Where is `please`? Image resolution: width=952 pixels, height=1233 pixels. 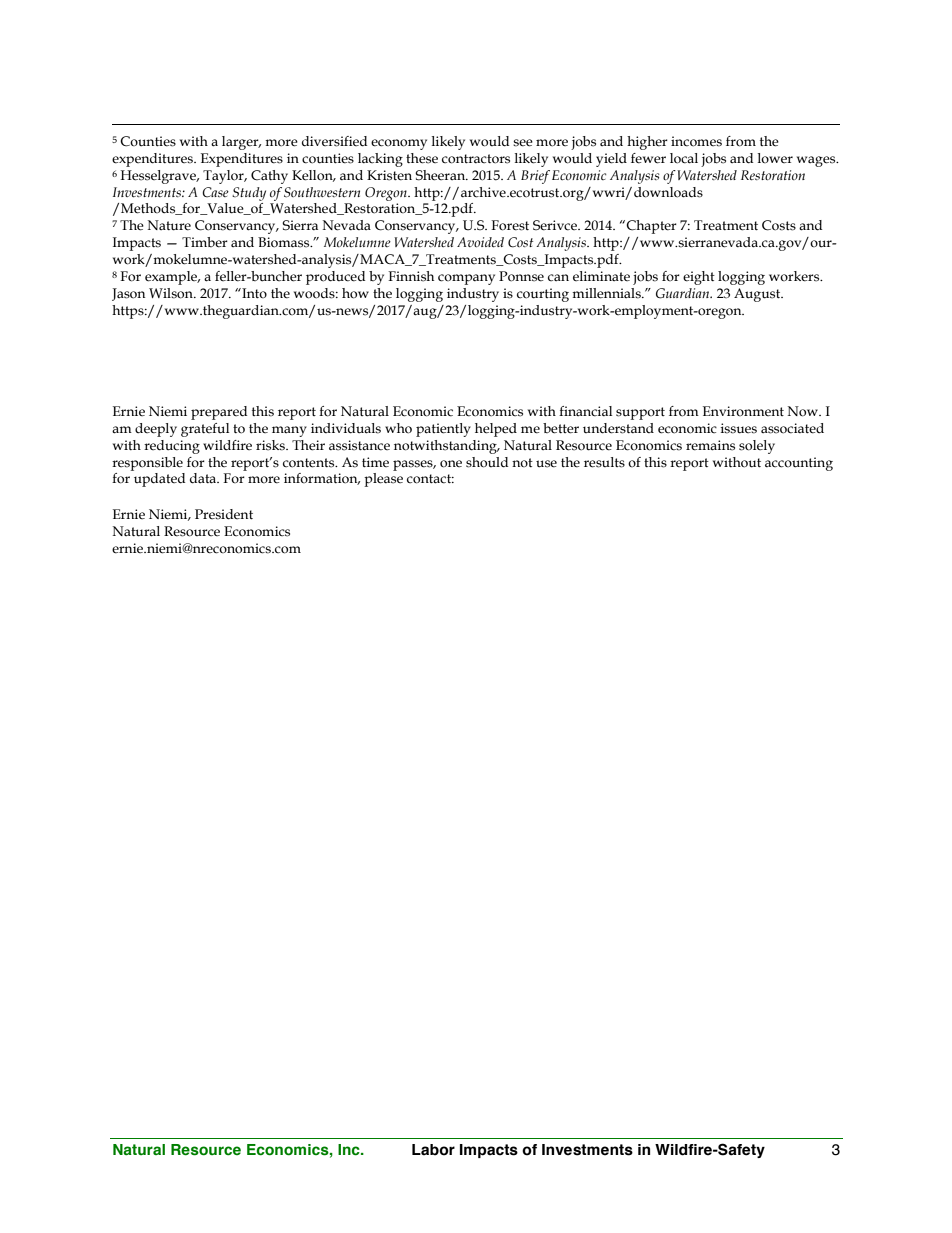 please is located at coordinates (383, 480).
